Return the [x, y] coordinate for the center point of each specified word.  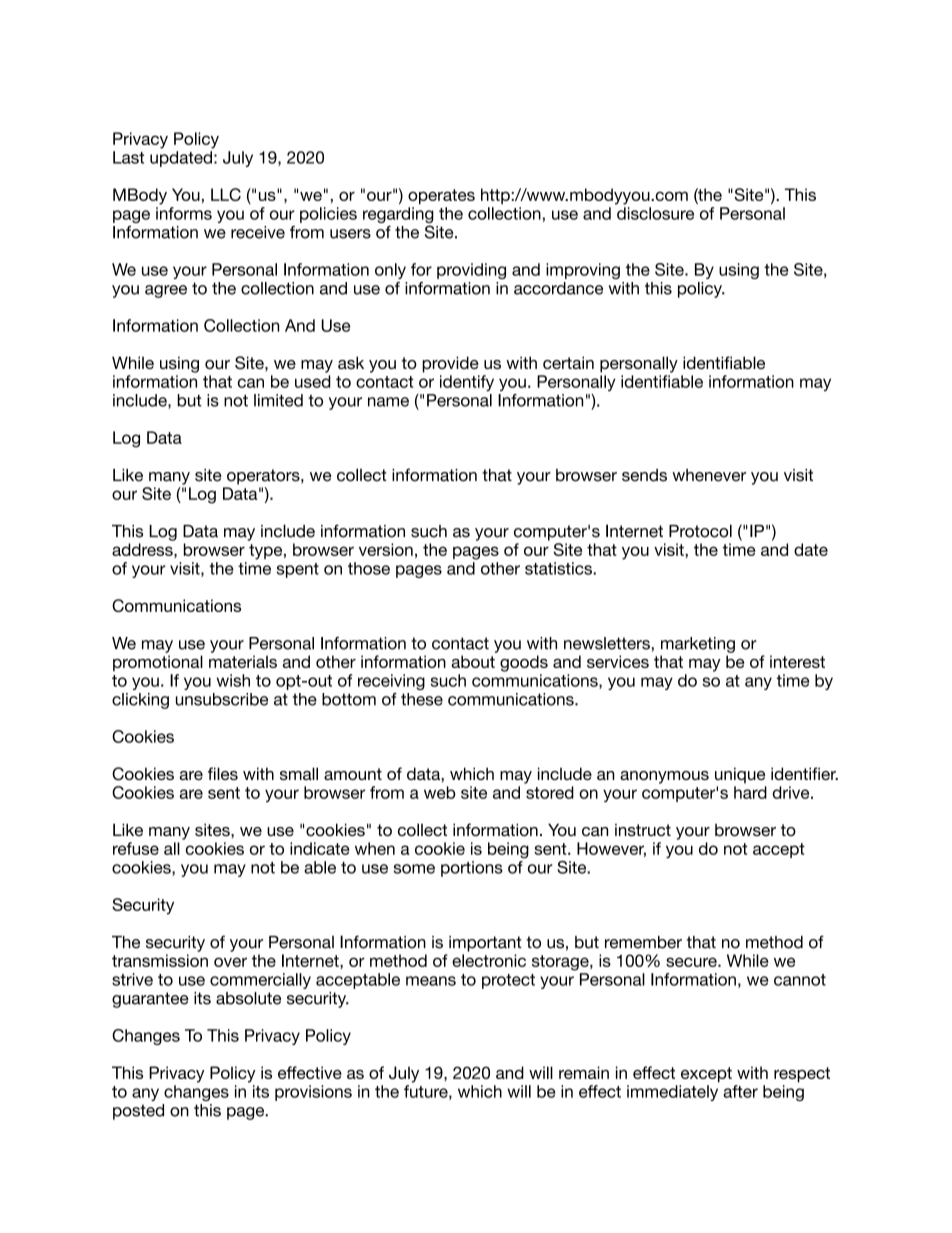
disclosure [655, 213]
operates [441, 197]
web [440, 792]
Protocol [700, 531]
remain [584, 1072]
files [223, 773]
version [386, 549]
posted [138, 1112]
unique [740, 775]
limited [278, 400]
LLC [226, 194]
